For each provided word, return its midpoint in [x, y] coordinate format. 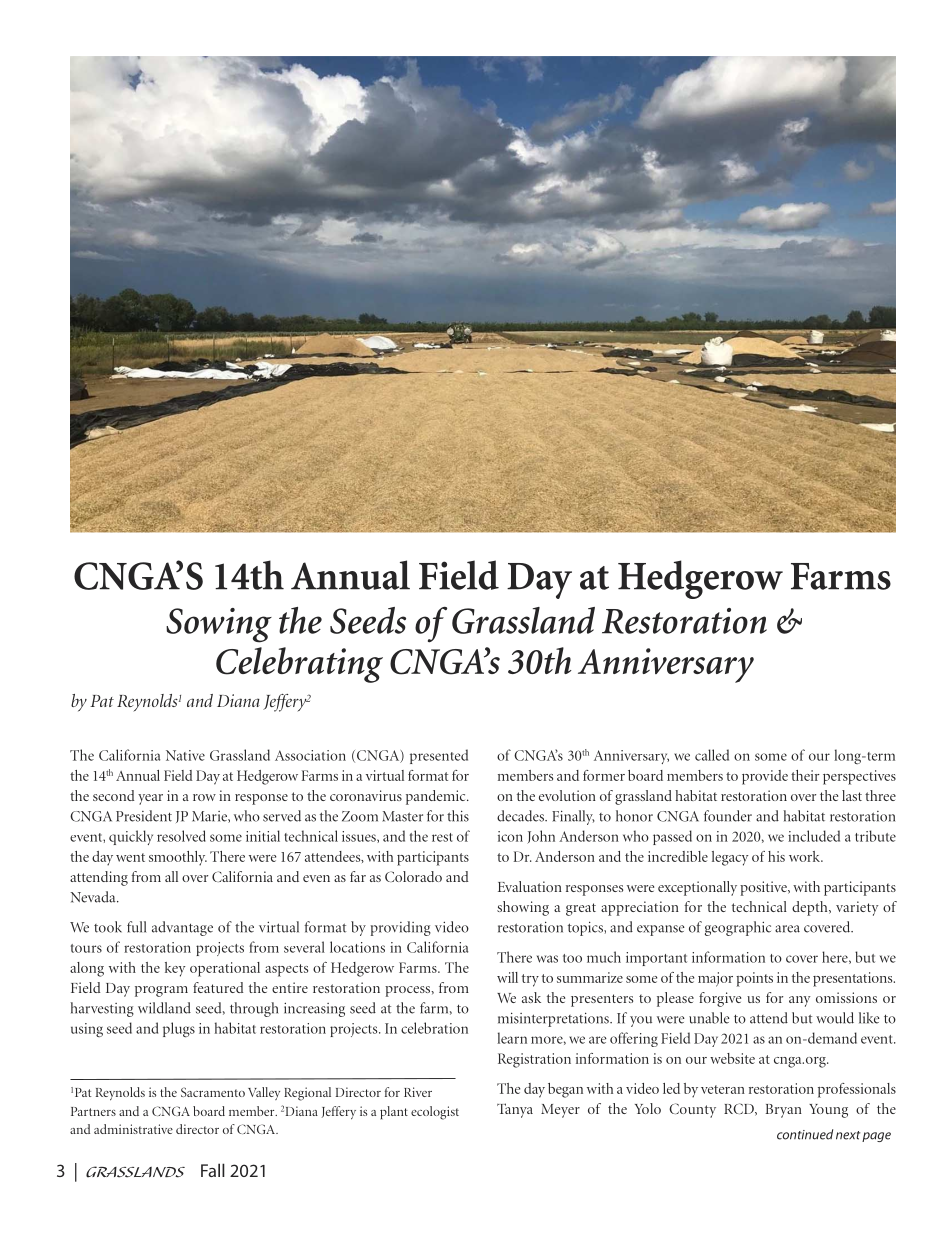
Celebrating [299, 665]
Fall [213, 1170]
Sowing [219, 625]
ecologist [435, 1113]
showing [523, 908]
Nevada [94, 897]
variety [857, 908]
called [712, 755]
